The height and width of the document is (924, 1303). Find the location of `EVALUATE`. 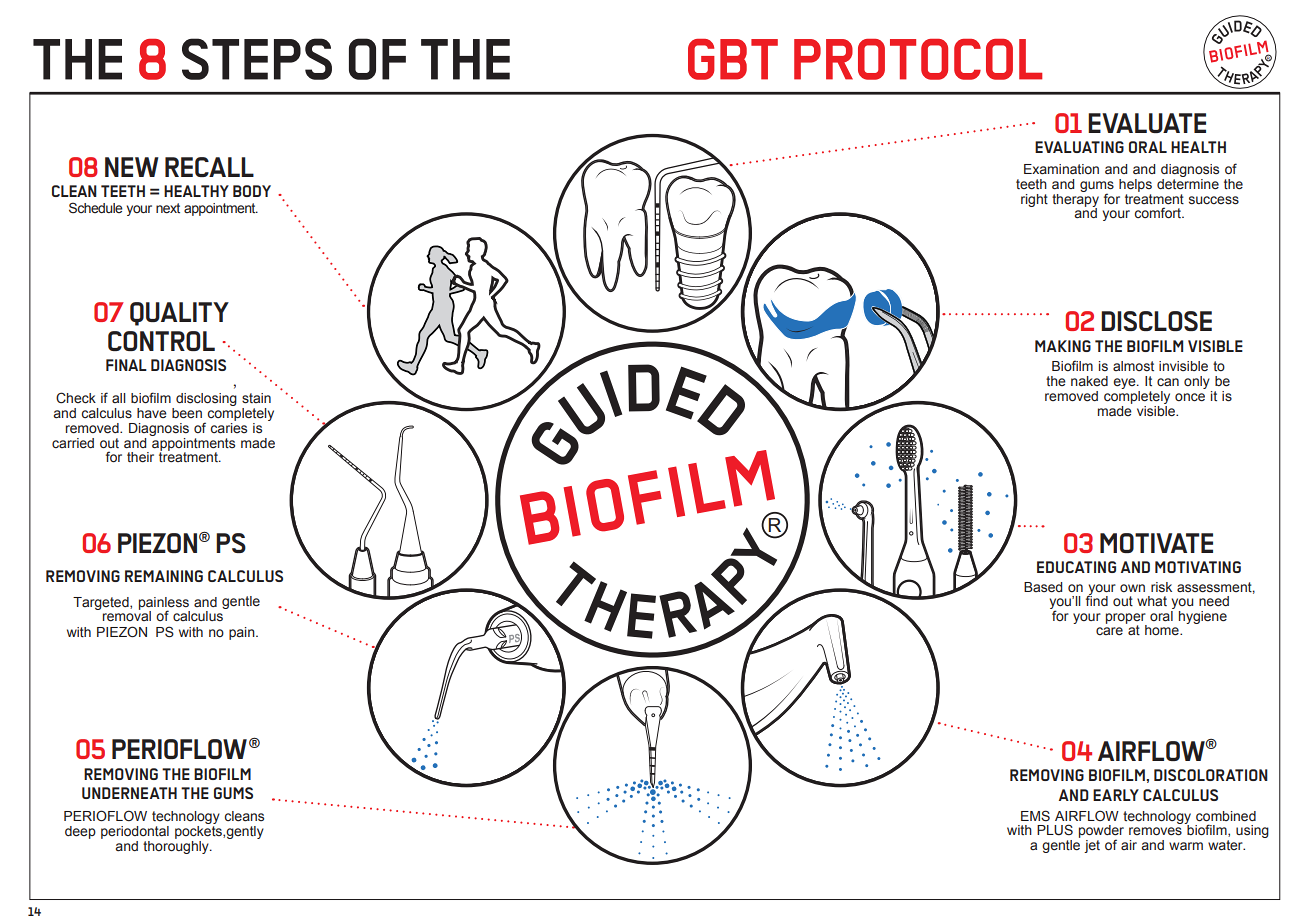

EVALUATE is located at coordinates (1147, 123).
